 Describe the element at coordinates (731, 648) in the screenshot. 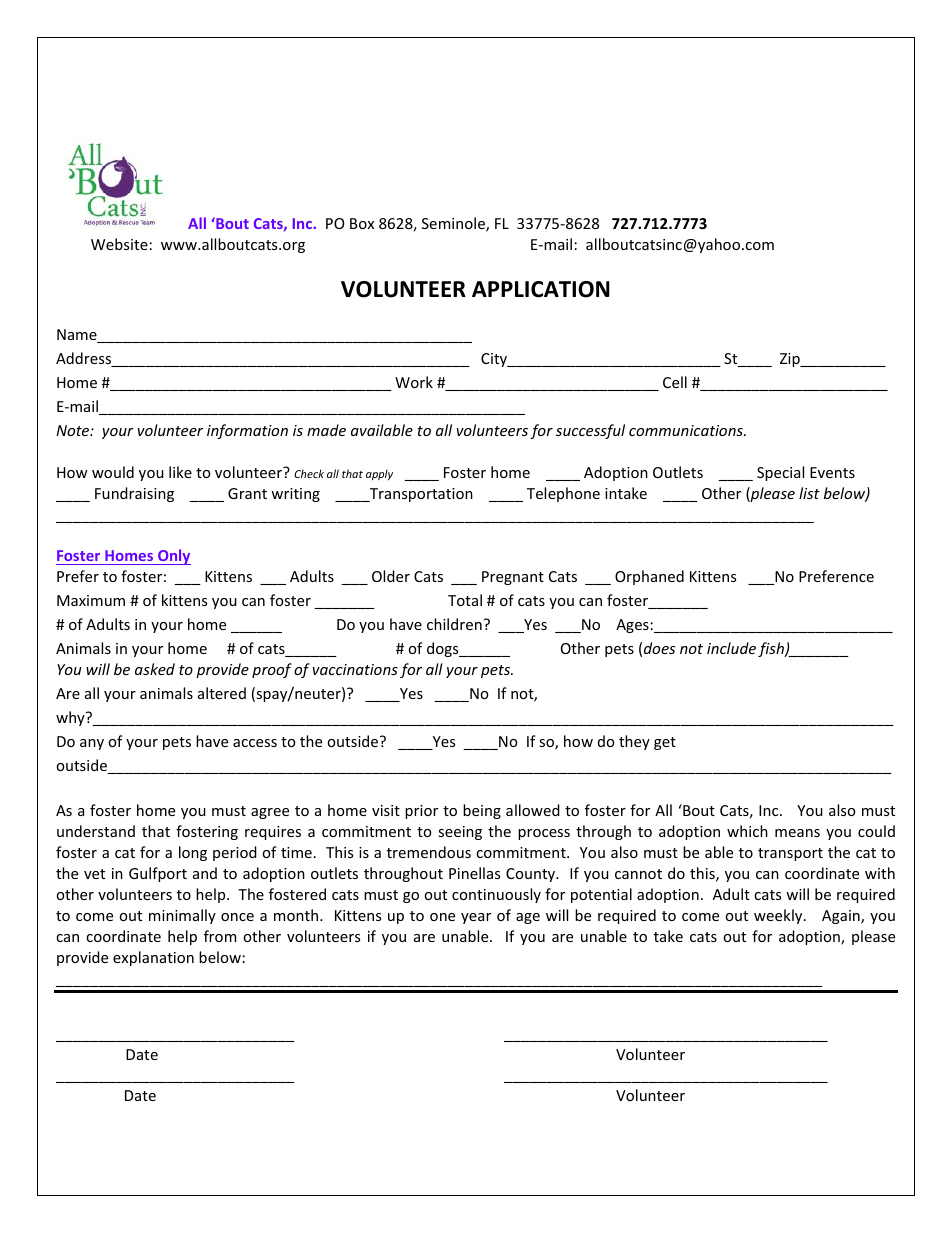

I see `include` at that location.
